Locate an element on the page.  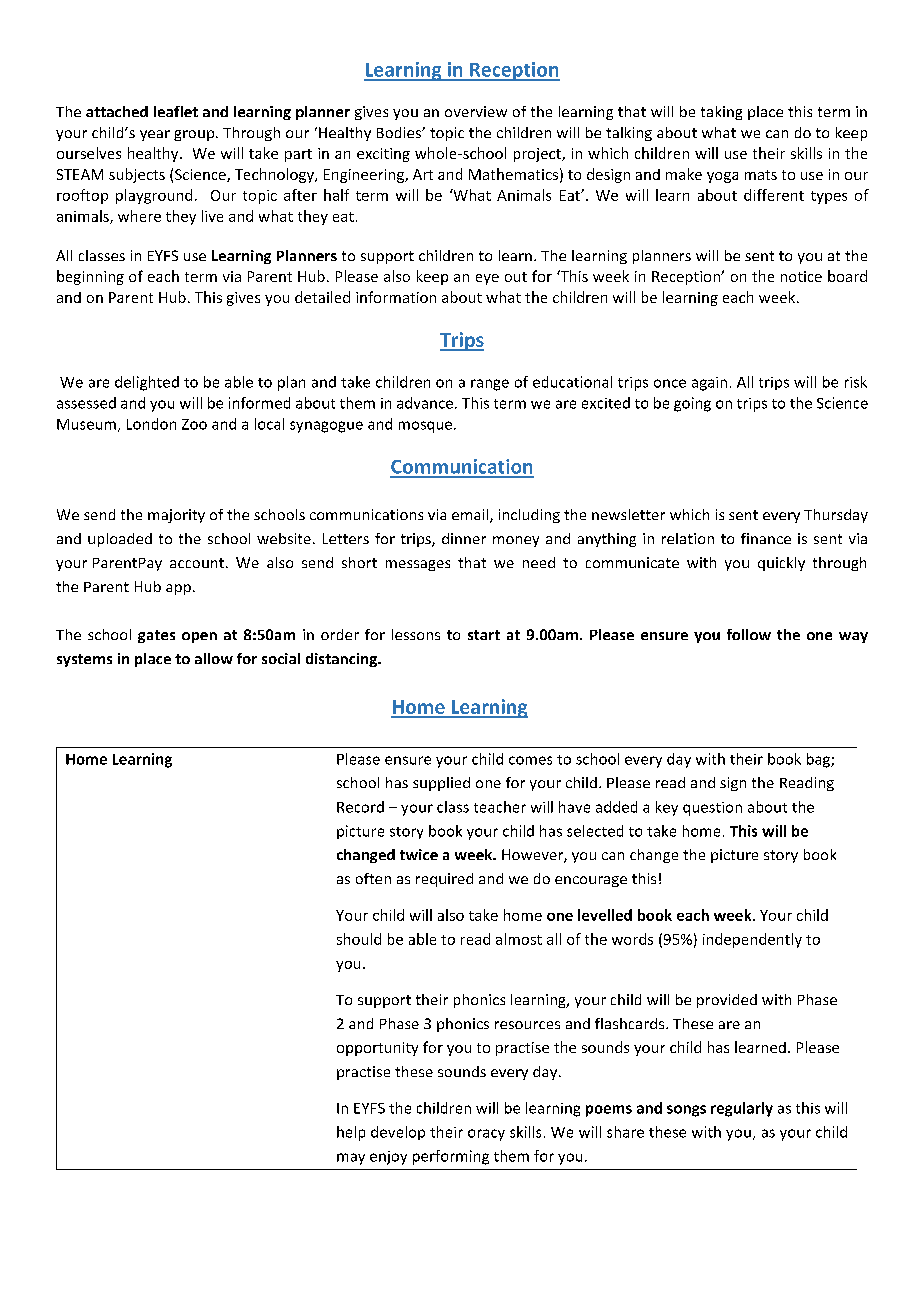
regularly is located at coordinates (742, 1109).
